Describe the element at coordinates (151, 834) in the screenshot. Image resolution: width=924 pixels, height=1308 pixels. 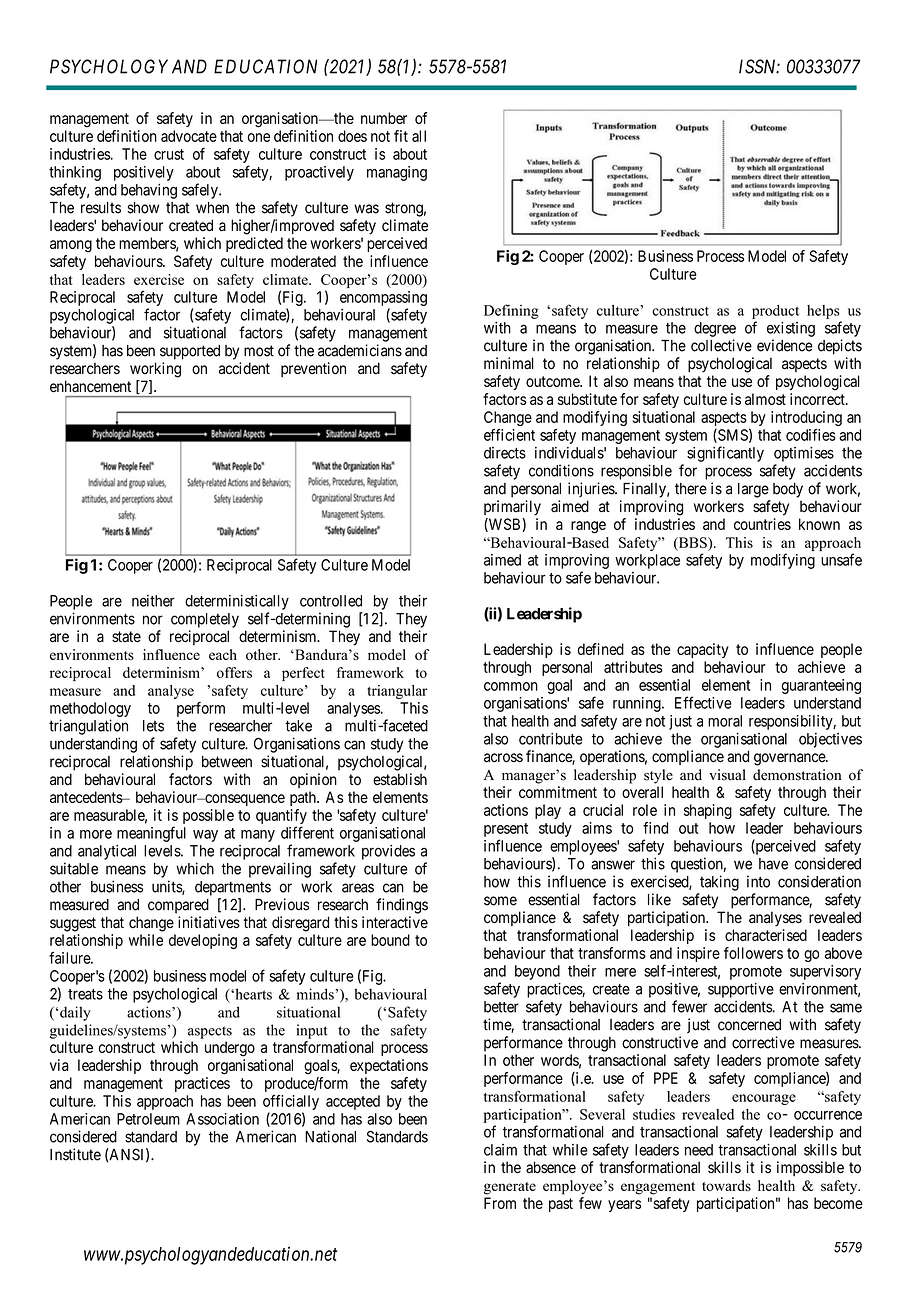
I see `meaningful` at that location.
